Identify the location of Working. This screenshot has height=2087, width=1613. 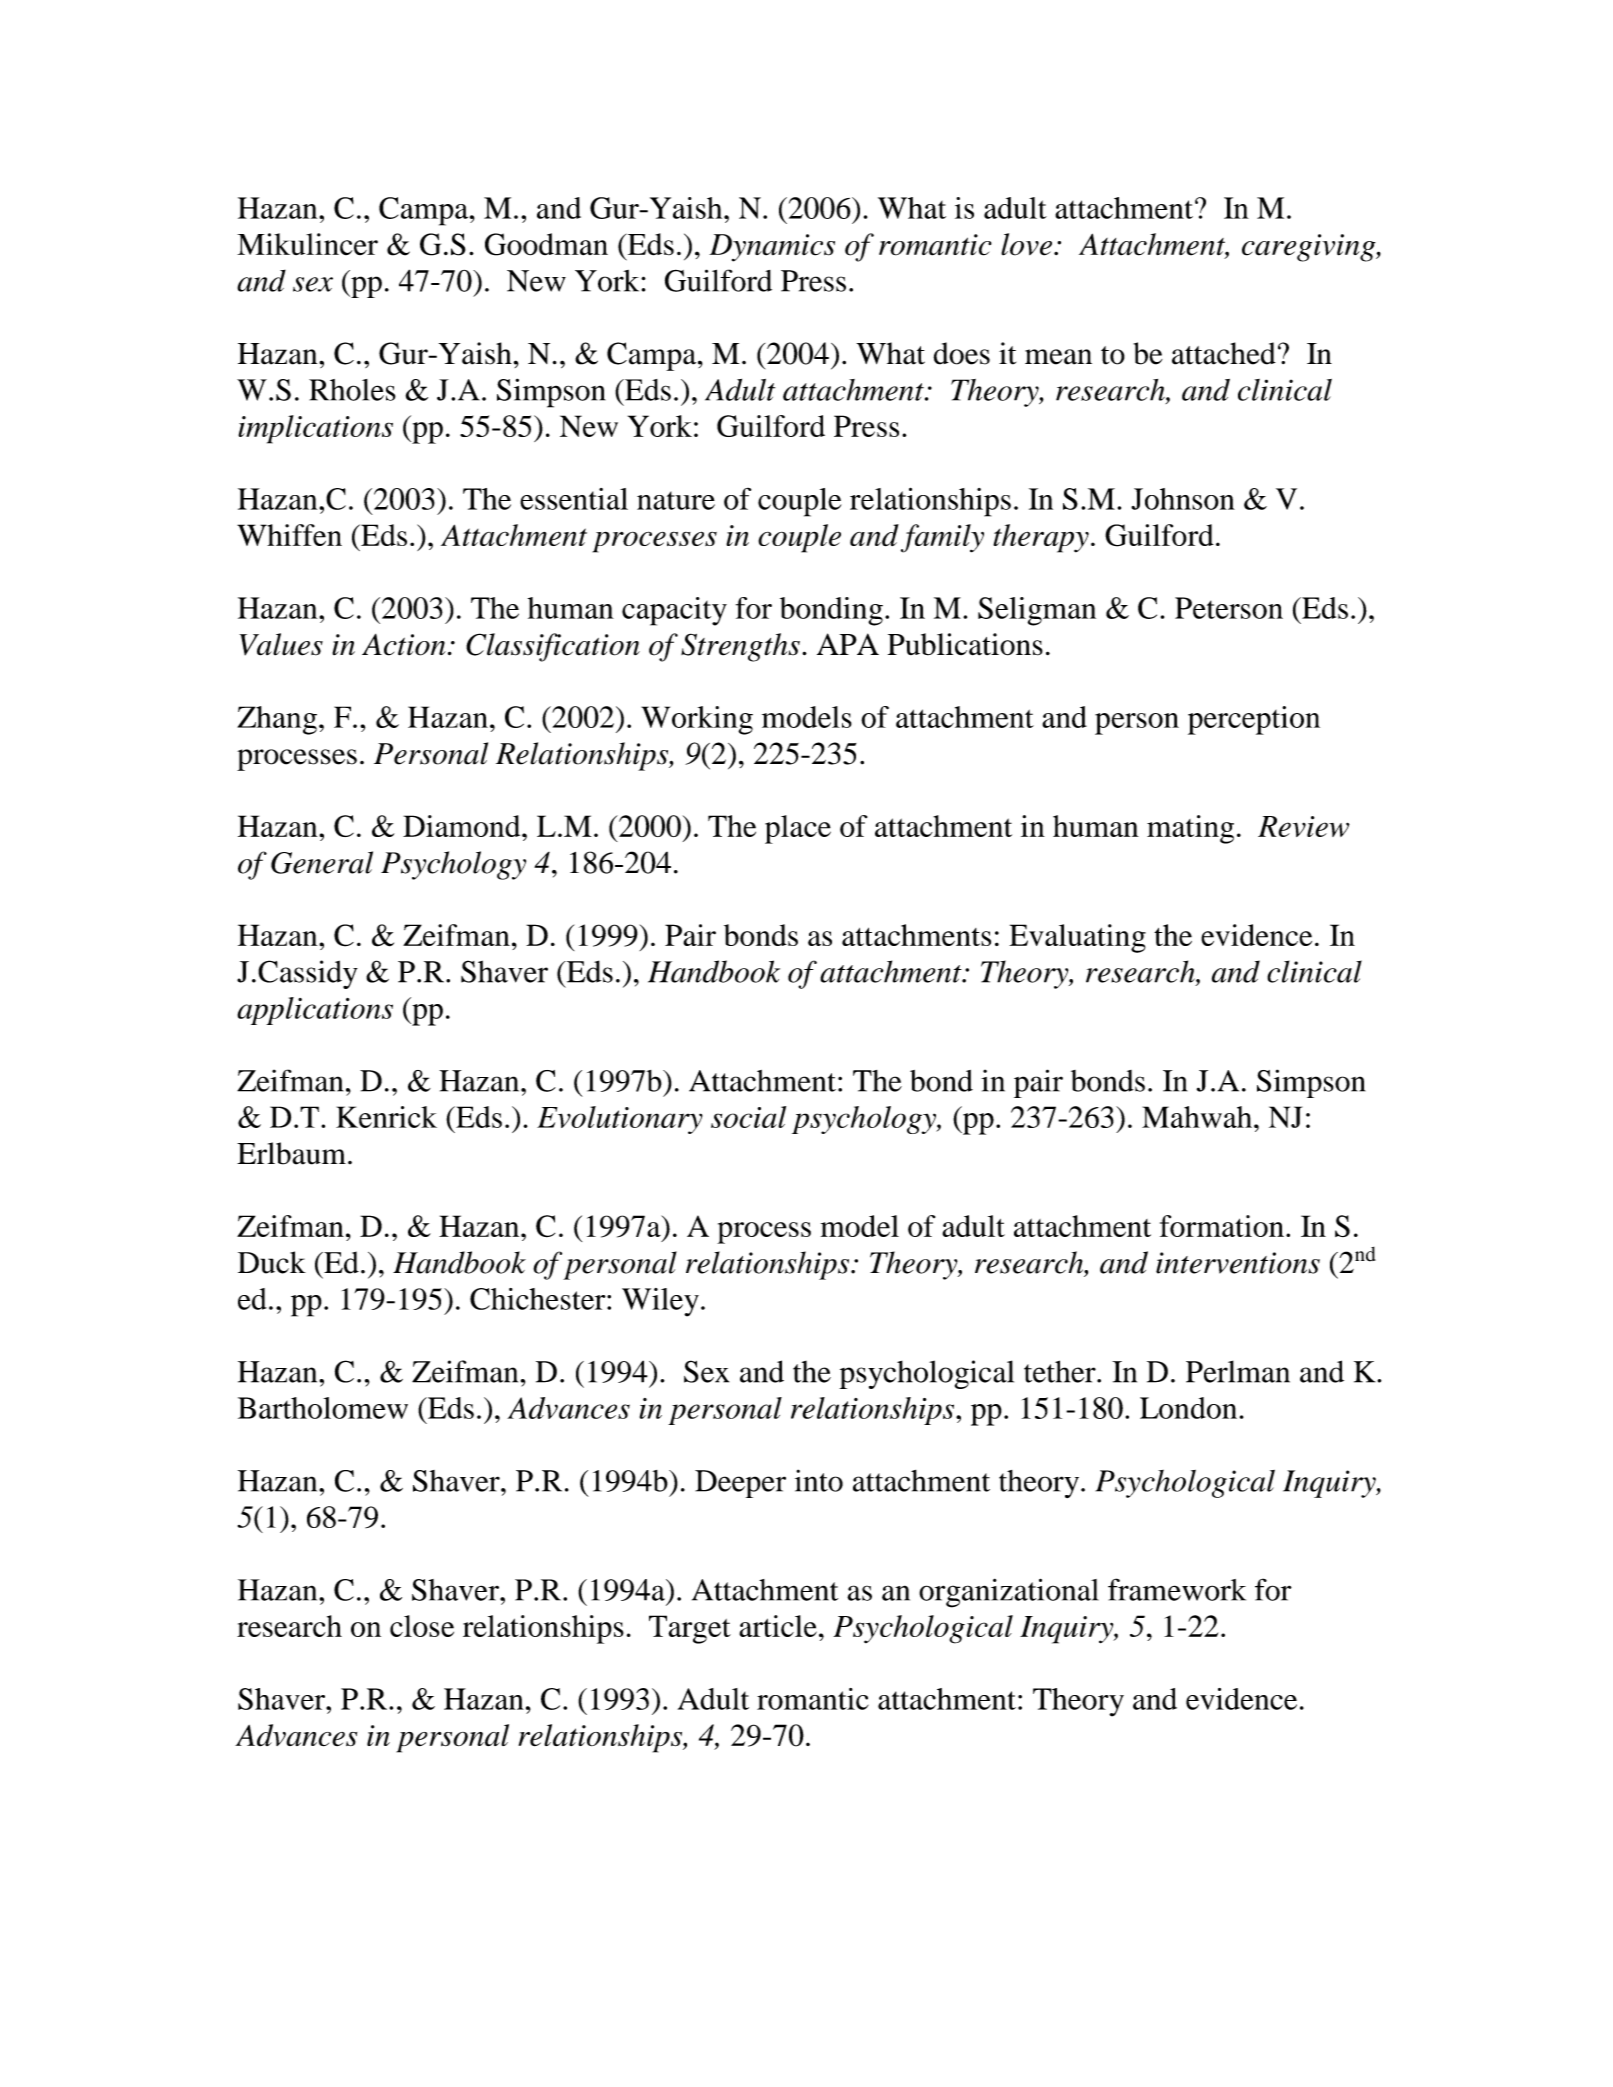
(697, 720).
